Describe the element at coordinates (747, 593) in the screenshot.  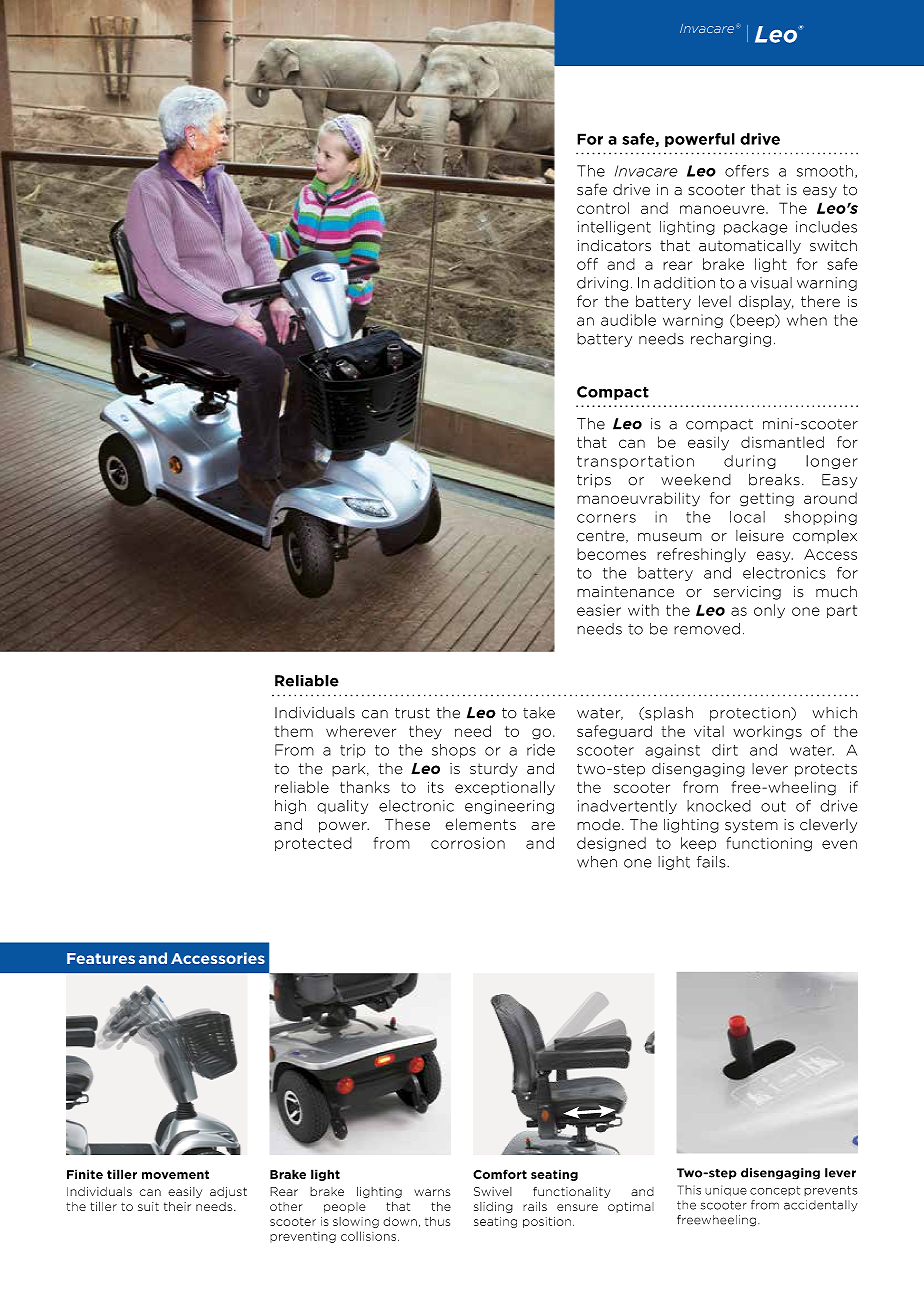
I see `servicing` at that location.
